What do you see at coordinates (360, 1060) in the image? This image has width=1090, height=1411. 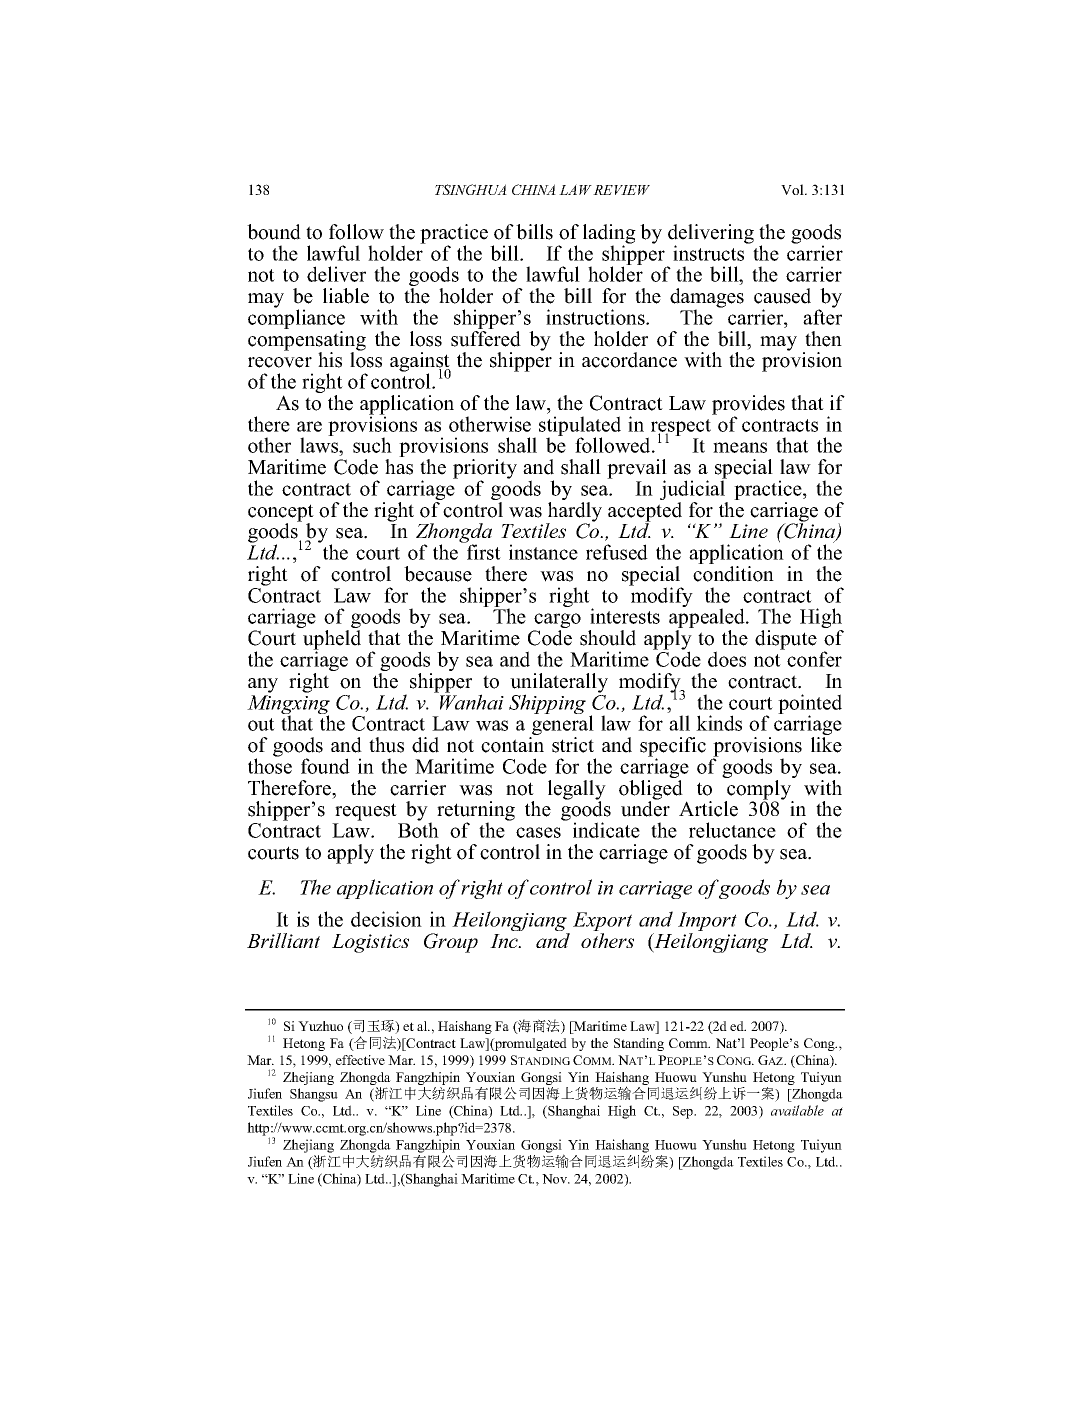 I see `effective` at bounding box center [360, 1060].
